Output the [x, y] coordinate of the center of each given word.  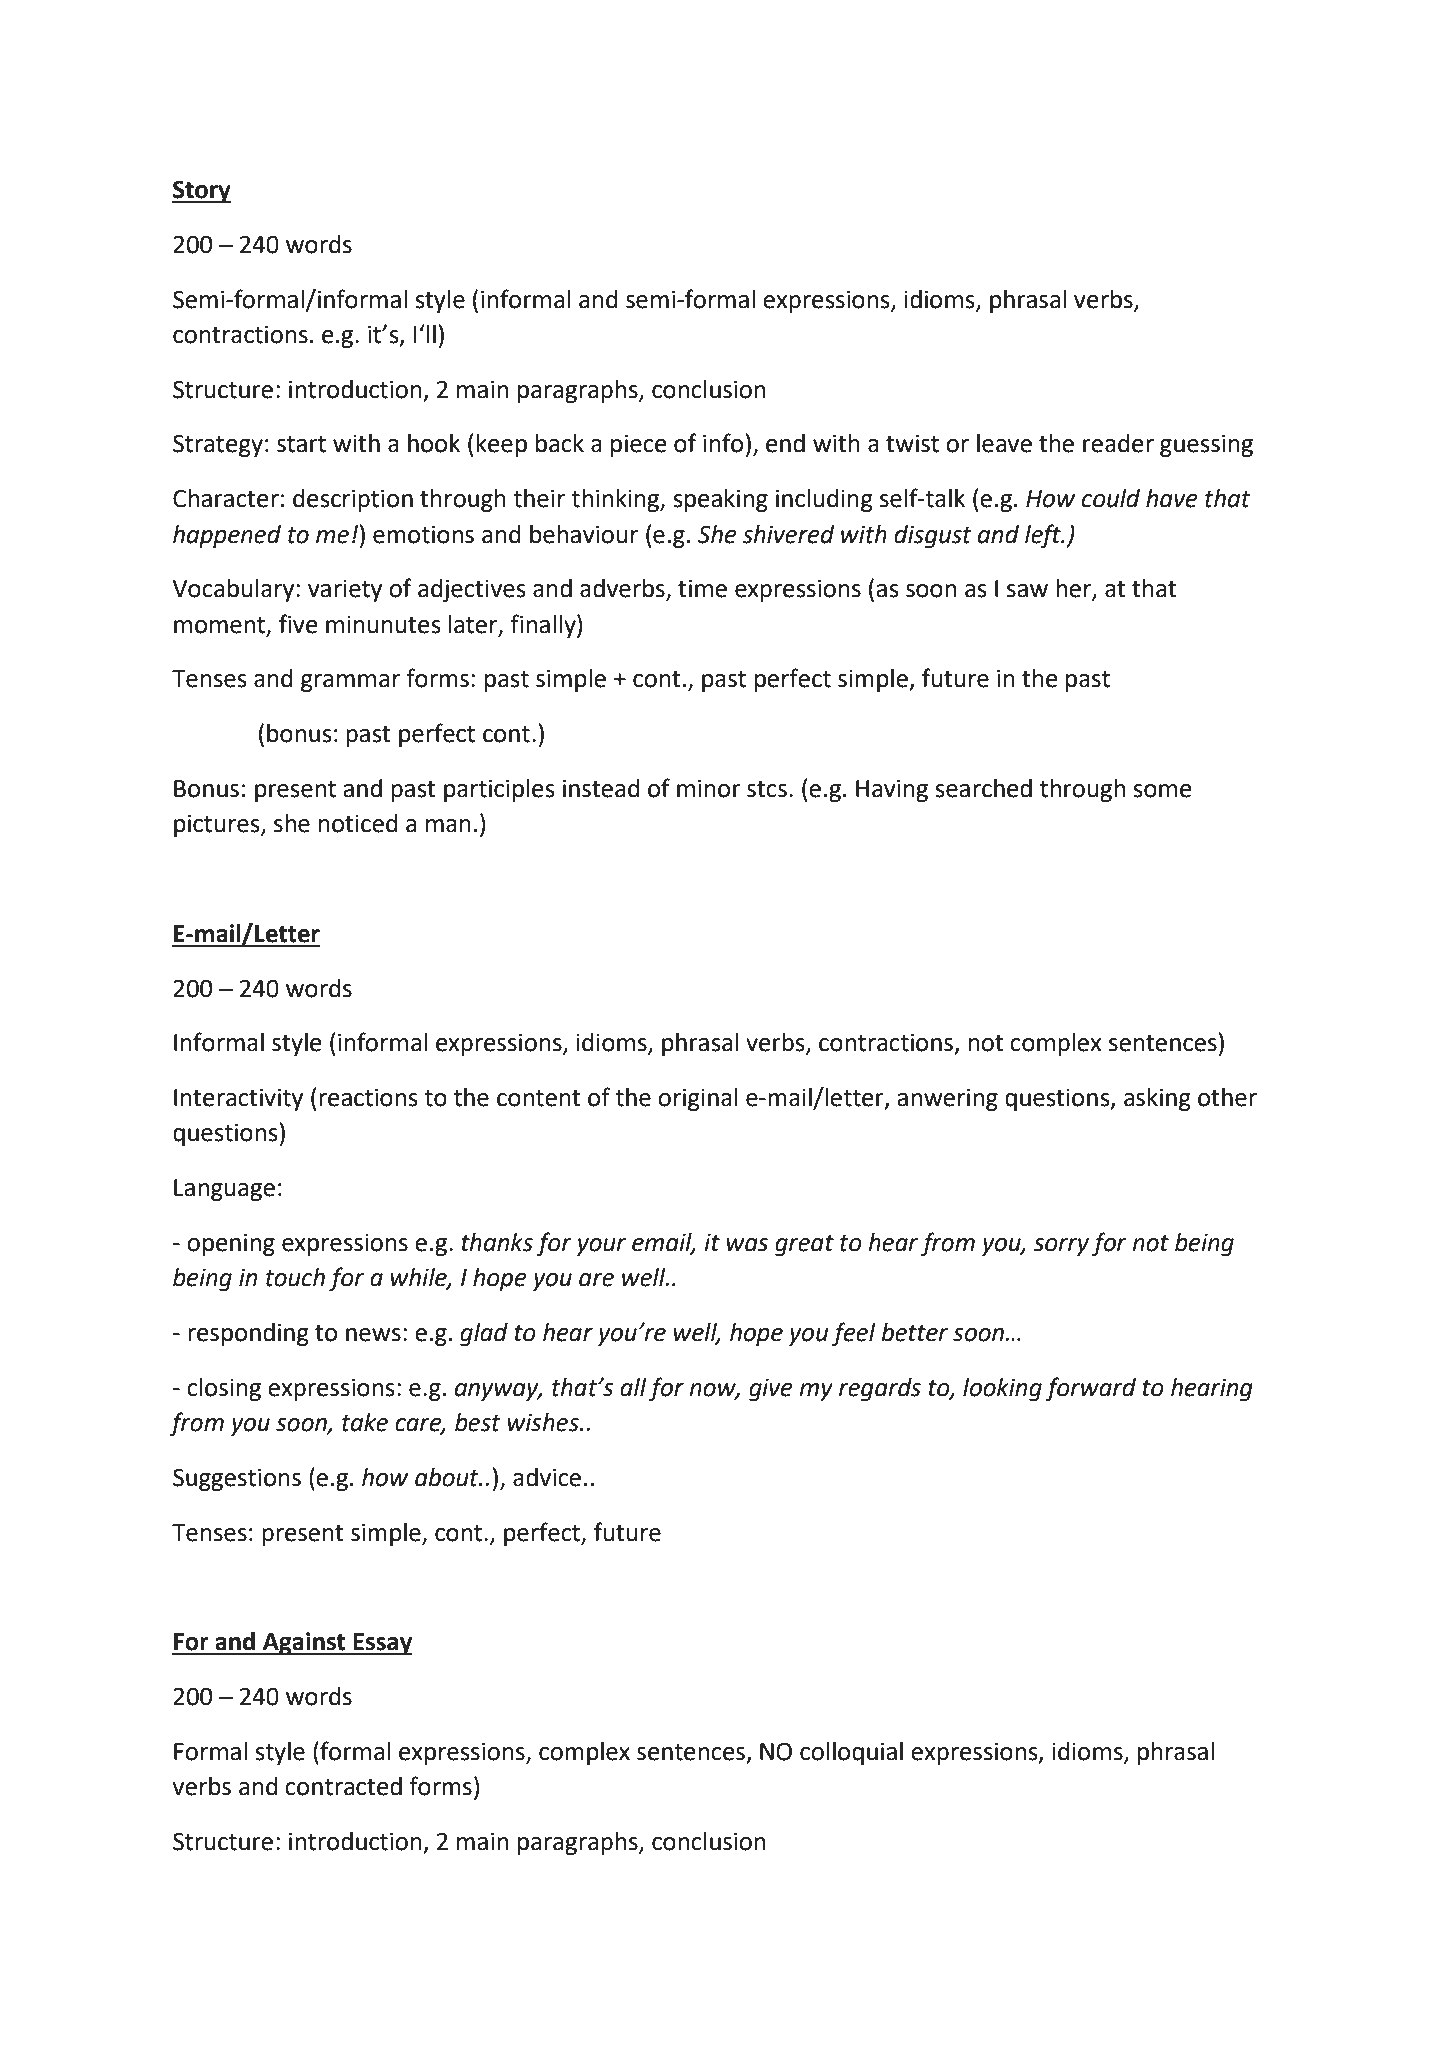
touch [295, 1277]
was [747, 1245]
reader [1118, 443]
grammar [350, 683]
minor [709, 788]
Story [201, 191]
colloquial [851, 1753]
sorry [1061, 1247]
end [785, 443]
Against [304, 1643]
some [1162, 791]
